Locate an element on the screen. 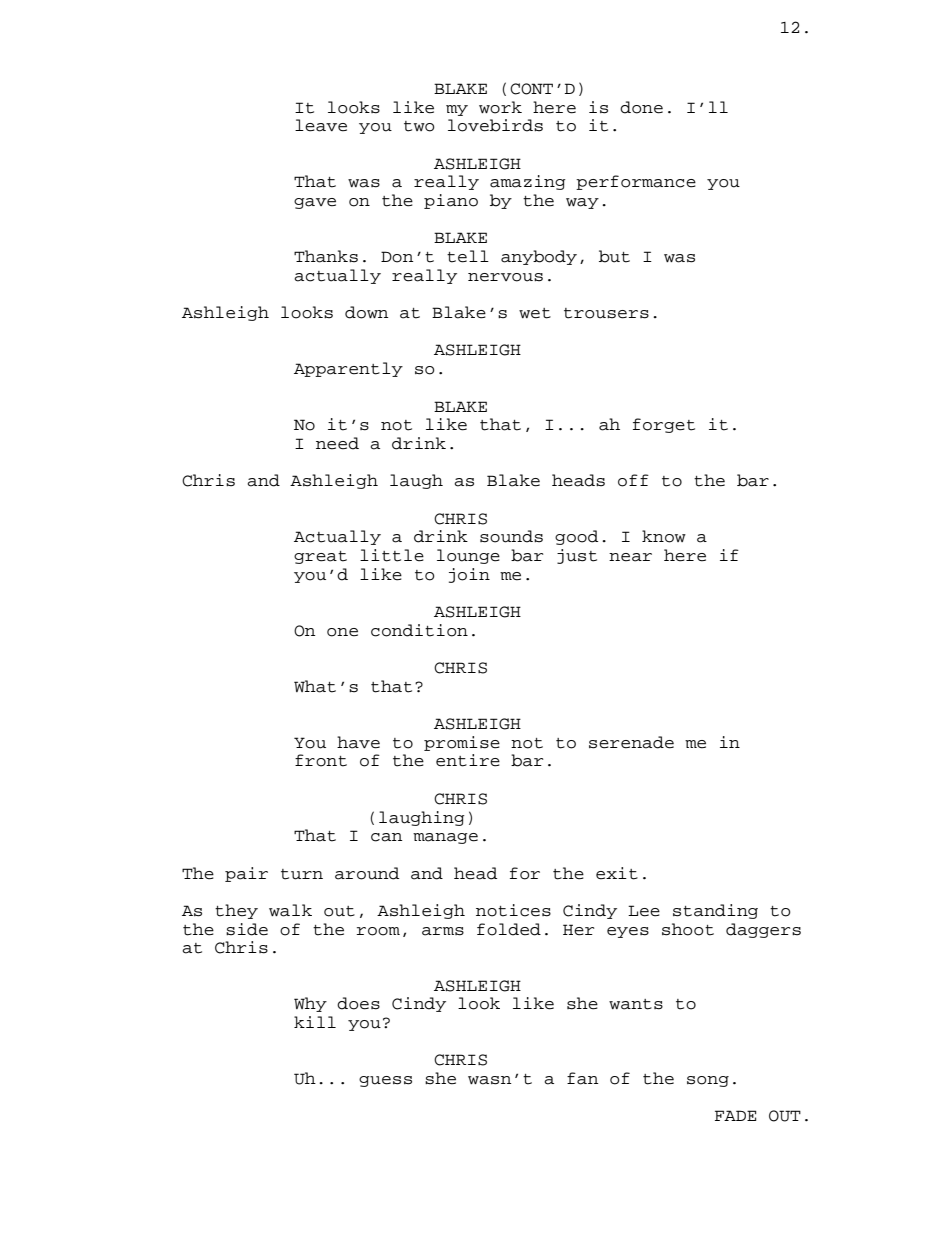  wet is located at coordinates (535, 313).
